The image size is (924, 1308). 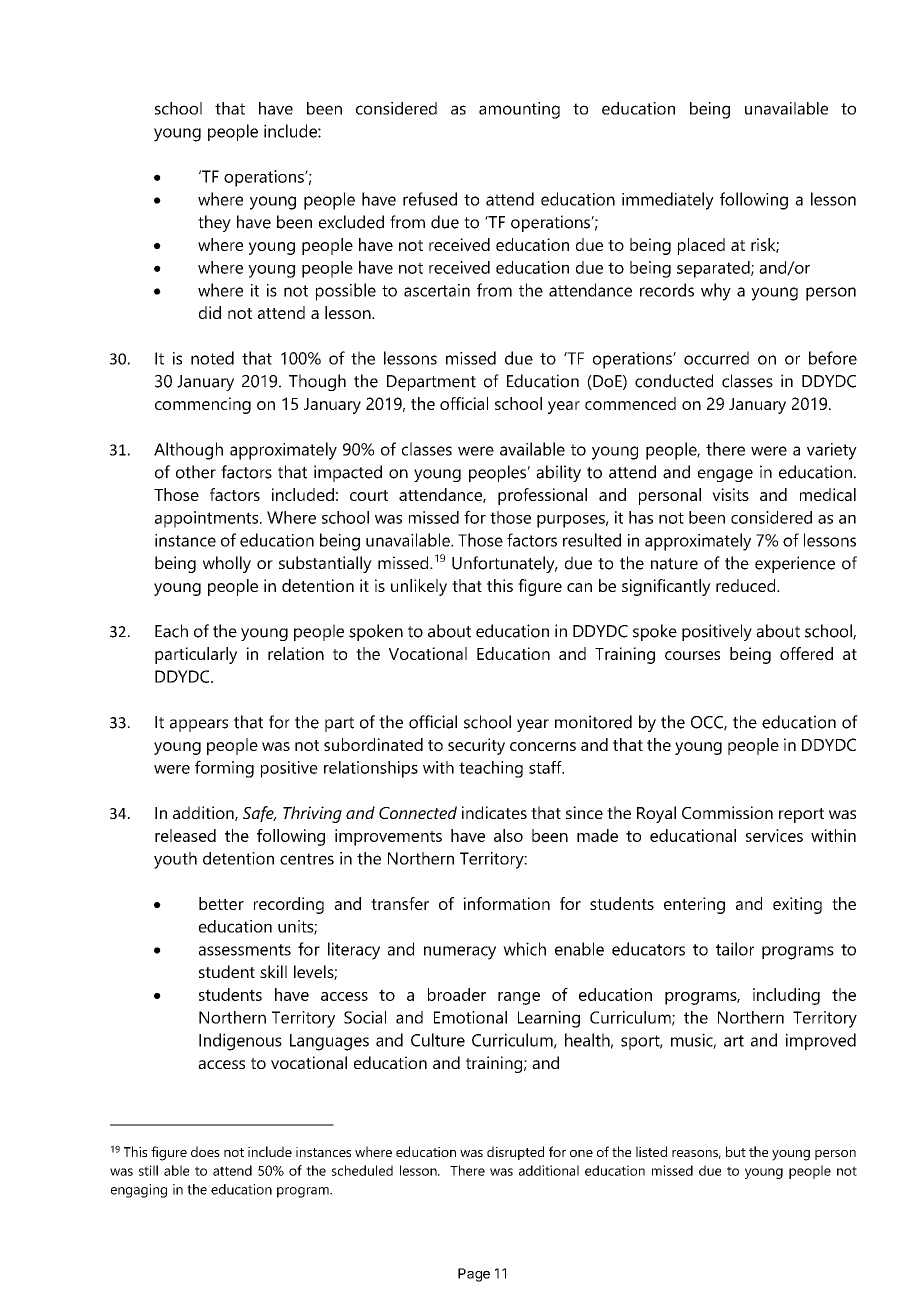 I want to click on but, so click(x=736, y=1151).
